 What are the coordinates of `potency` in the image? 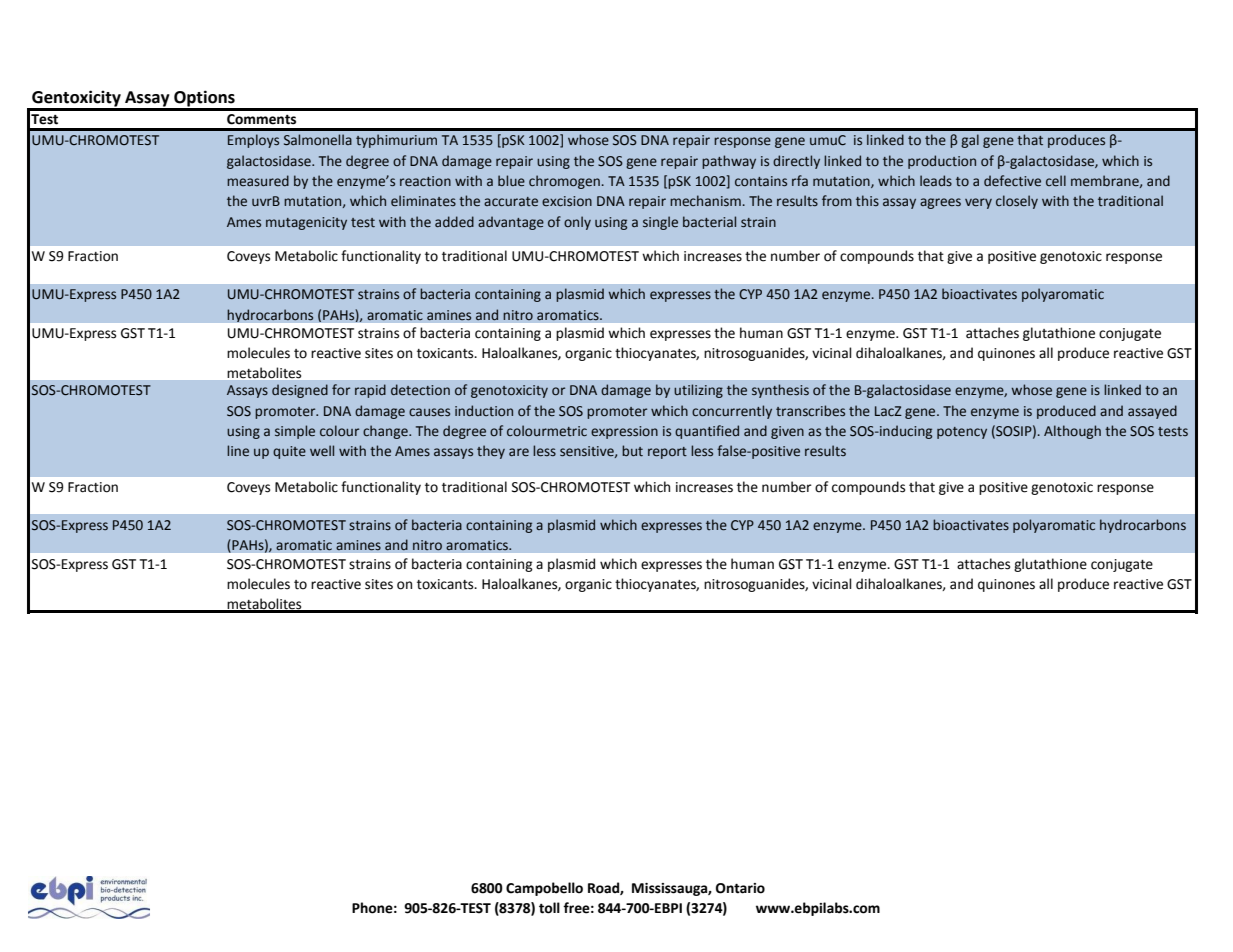 It's located at (962, 433).
